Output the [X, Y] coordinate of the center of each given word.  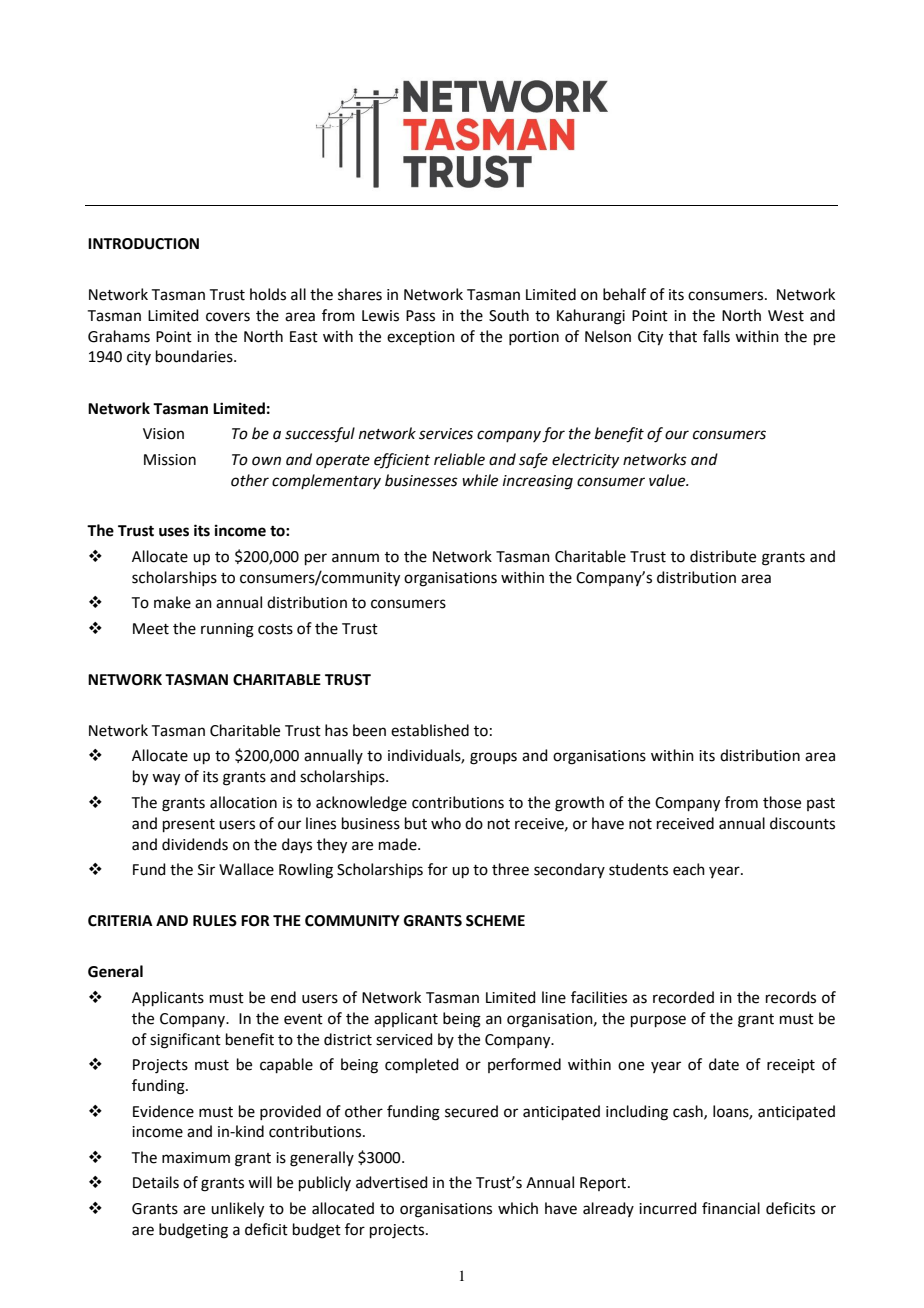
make [172, 602]
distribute [723, 556]
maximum [196, 1158]
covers [228, 317]
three [510, 869]
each [689, 869]
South [509, 315]
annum [355, 558]
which [518, 1208]
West [786, 316]
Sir [206, 870]
